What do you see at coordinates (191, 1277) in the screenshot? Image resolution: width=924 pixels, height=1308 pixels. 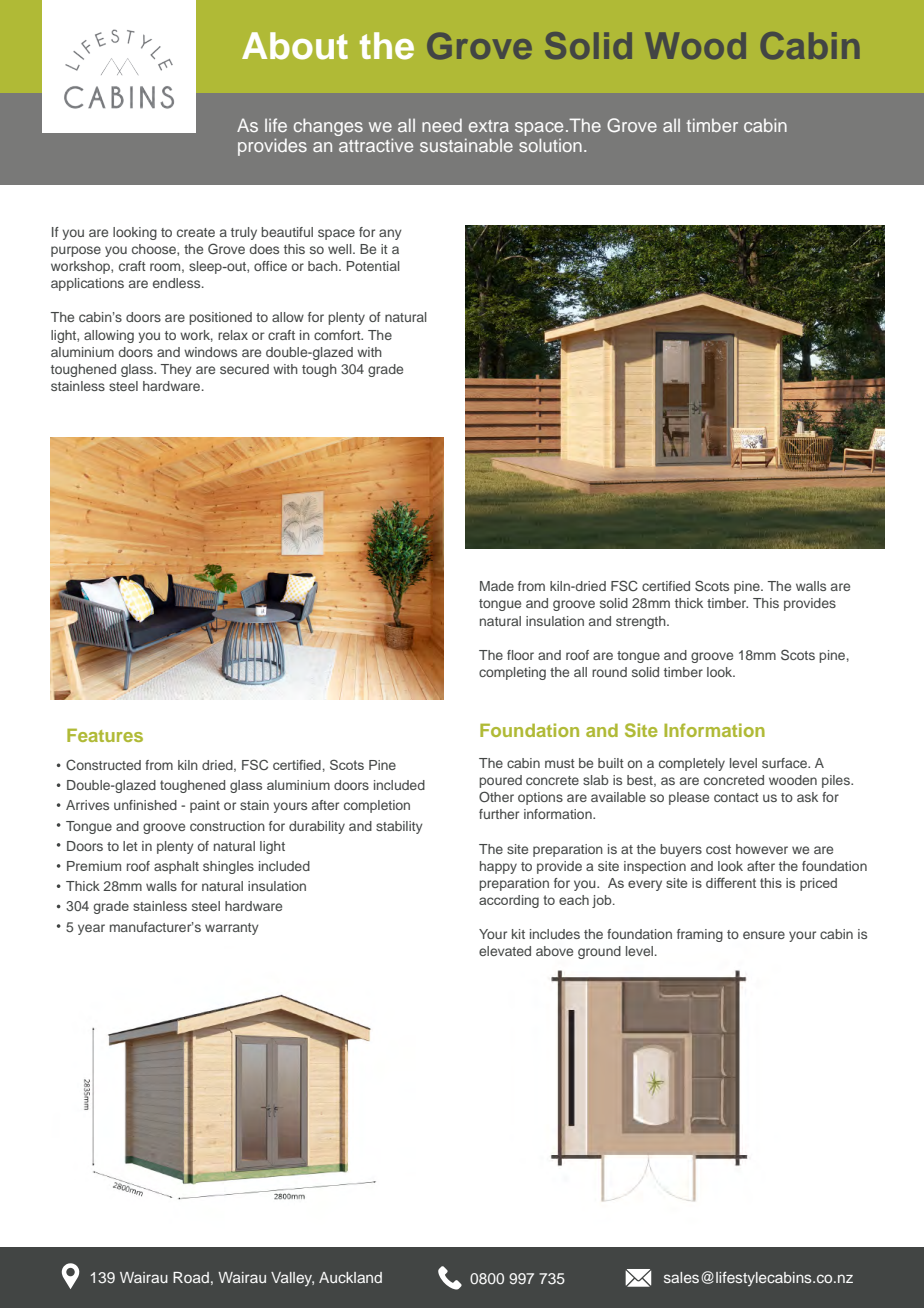 I see `Road` at bounding box center [191, 1277].
